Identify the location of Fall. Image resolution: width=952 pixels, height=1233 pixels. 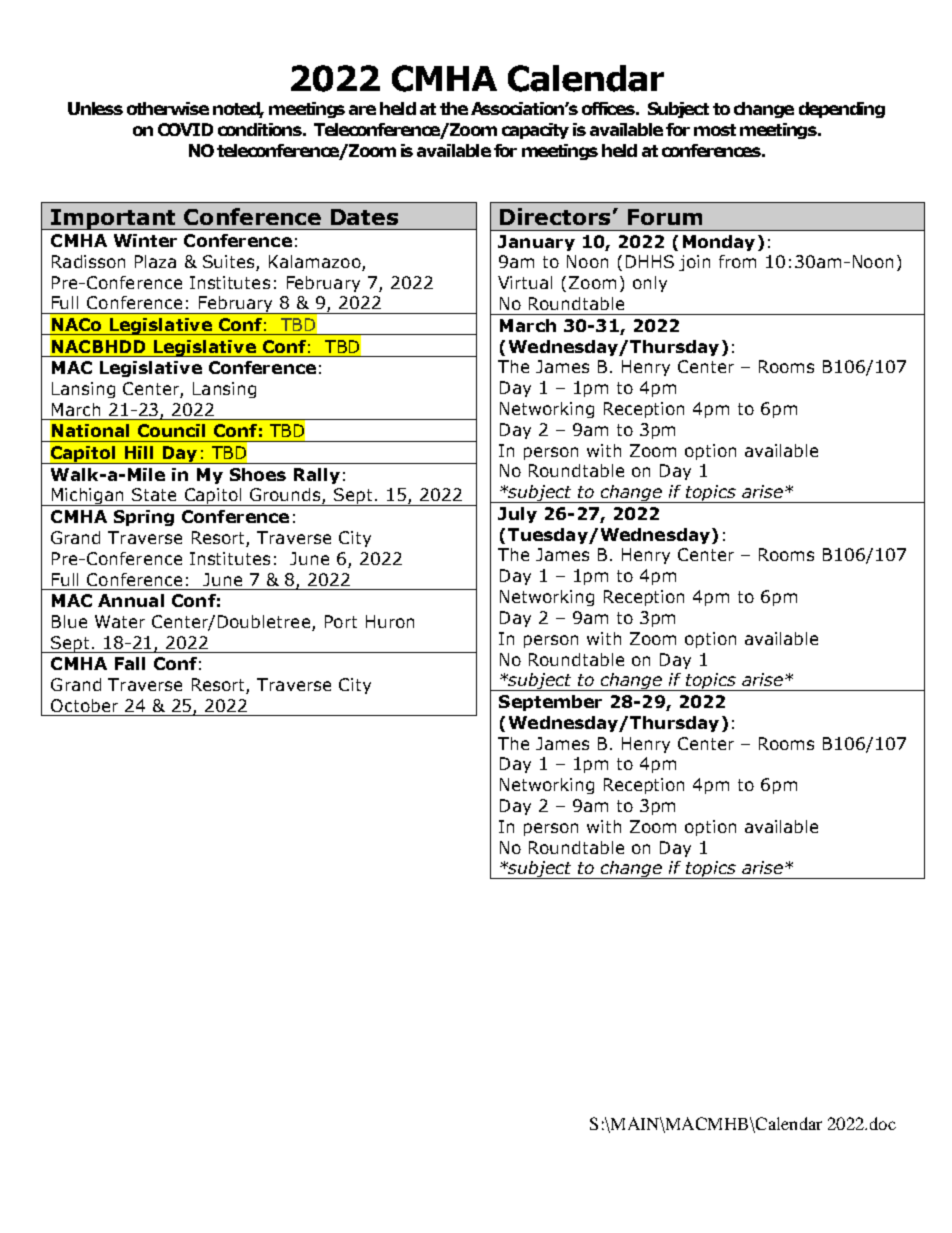
(130, 663).
